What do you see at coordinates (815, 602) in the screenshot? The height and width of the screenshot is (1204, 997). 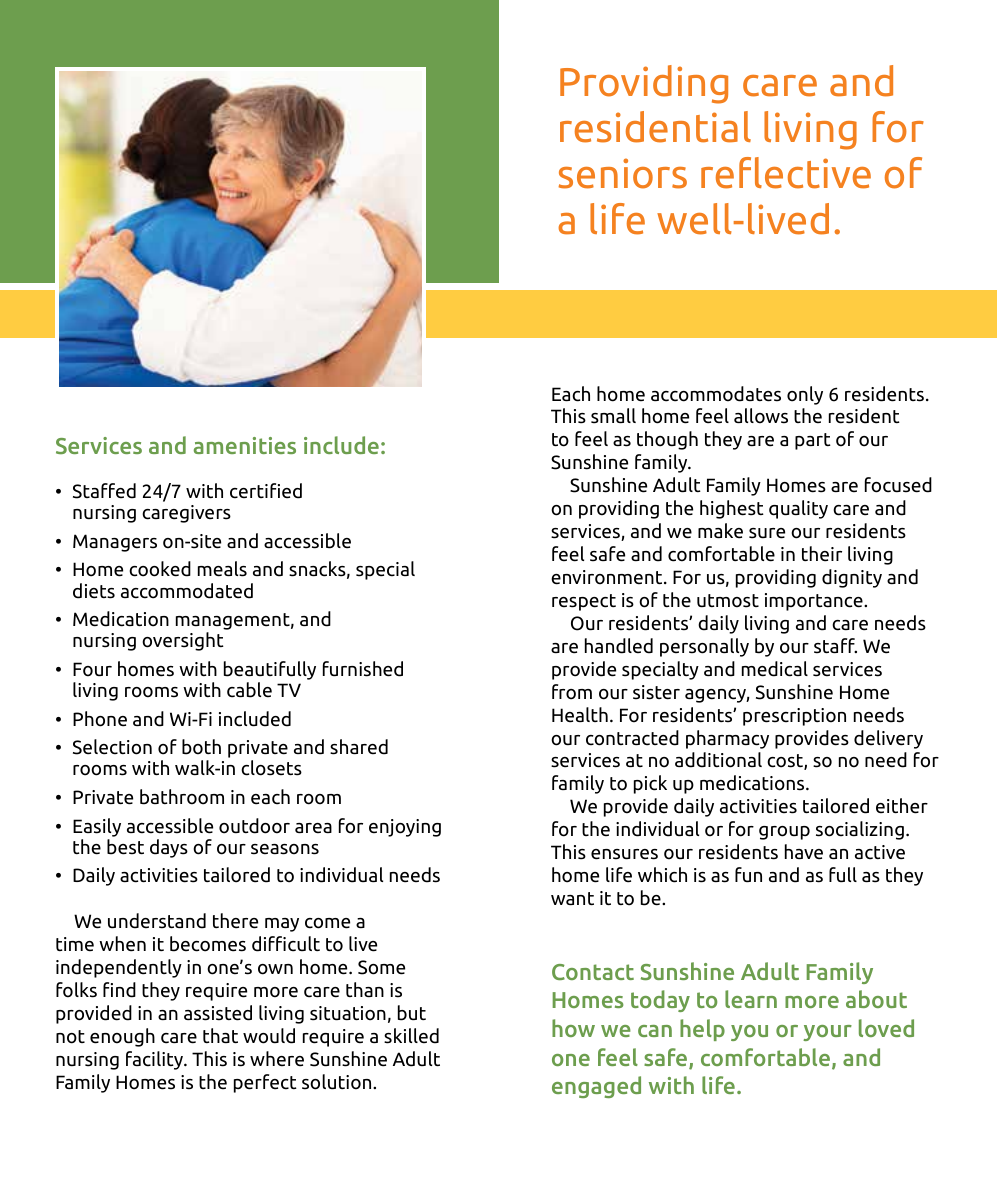 I see `importance` at bounding box center [815, 602].
